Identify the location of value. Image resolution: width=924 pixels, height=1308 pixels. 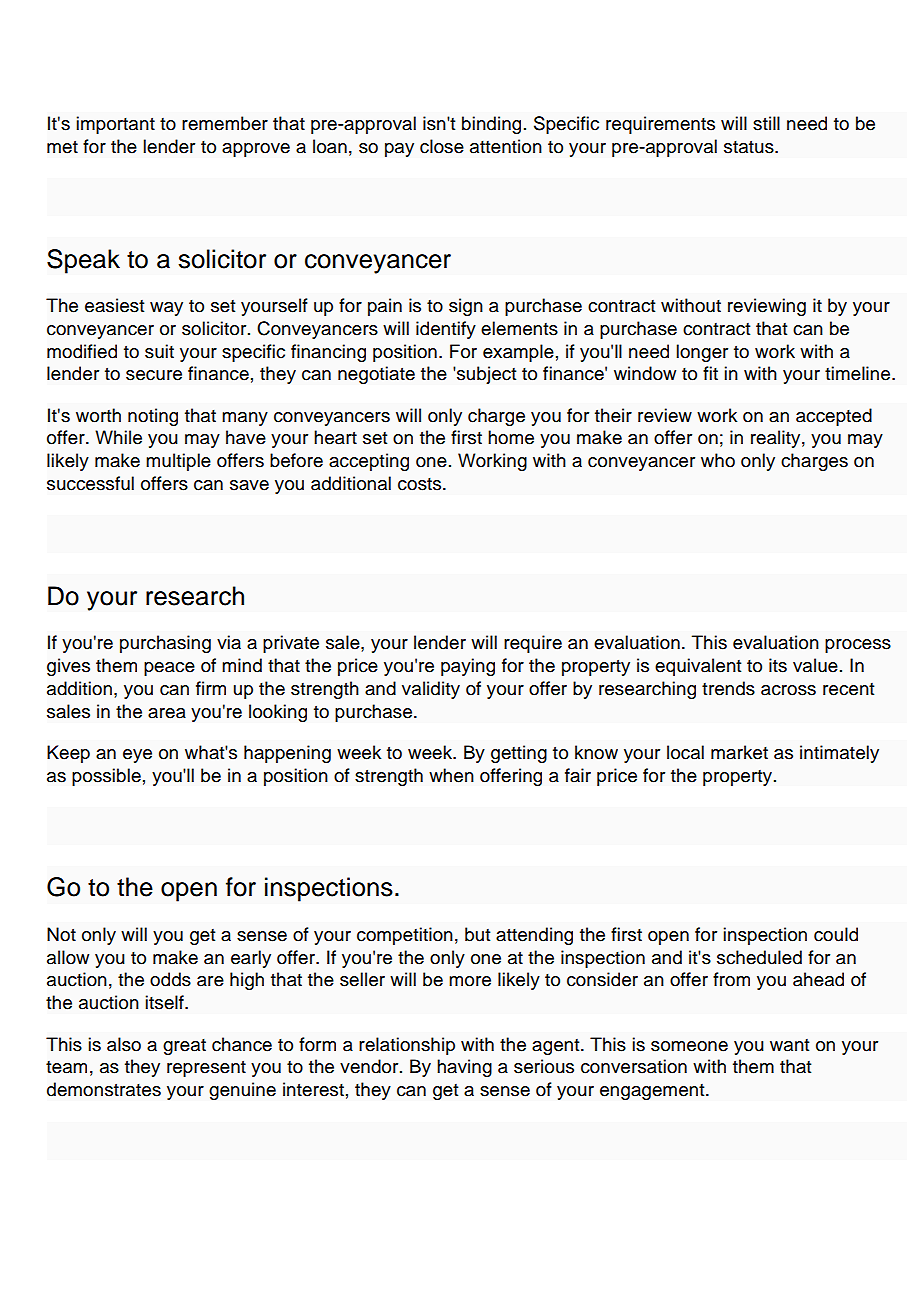
(815, 665).
